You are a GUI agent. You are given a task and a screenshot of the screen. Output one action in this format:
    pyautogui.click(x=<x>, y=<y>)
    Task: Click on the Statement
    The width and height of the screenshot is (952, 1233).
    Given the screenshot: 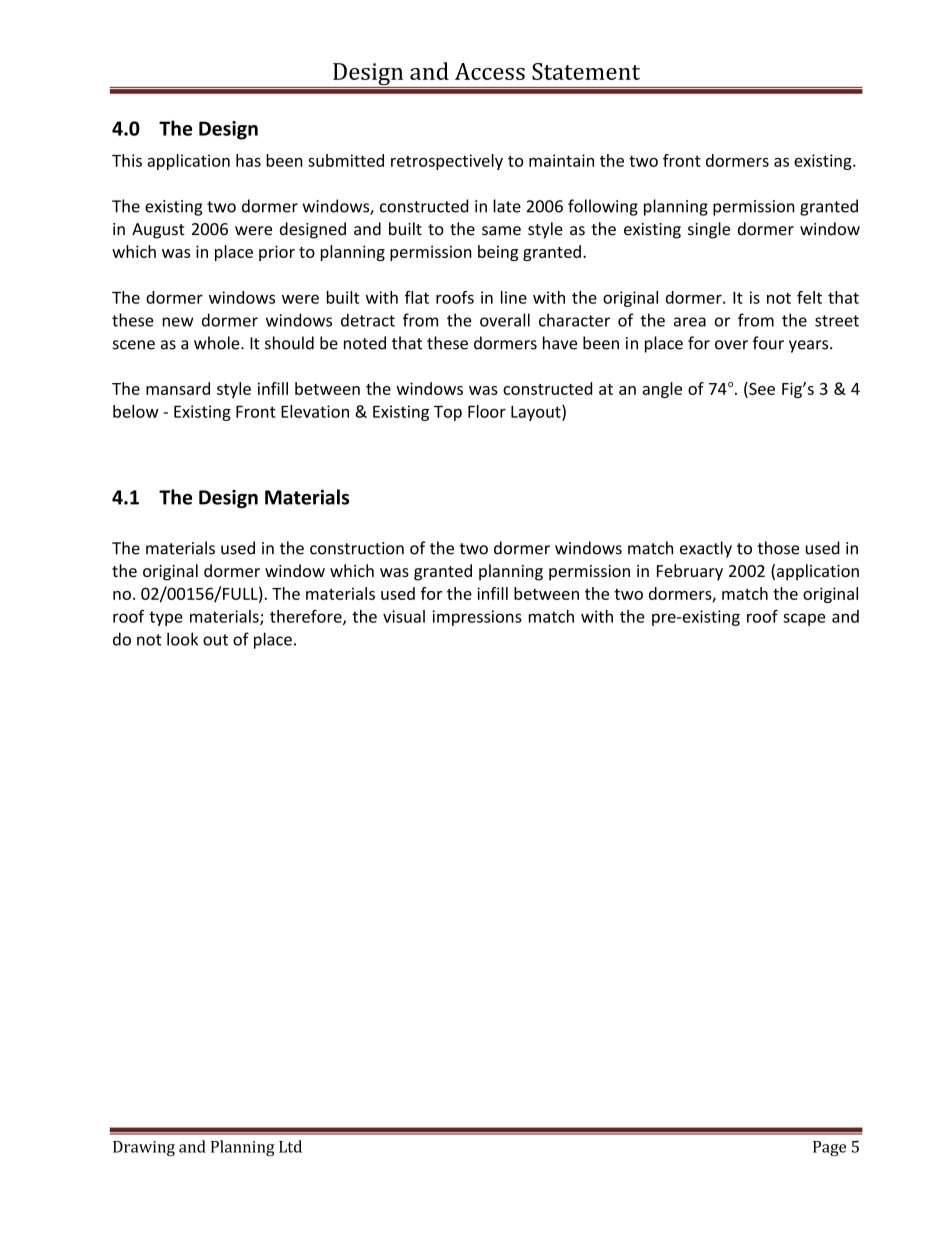 What is the action you would take?
    pyautogui.click(x=586, y=71)
